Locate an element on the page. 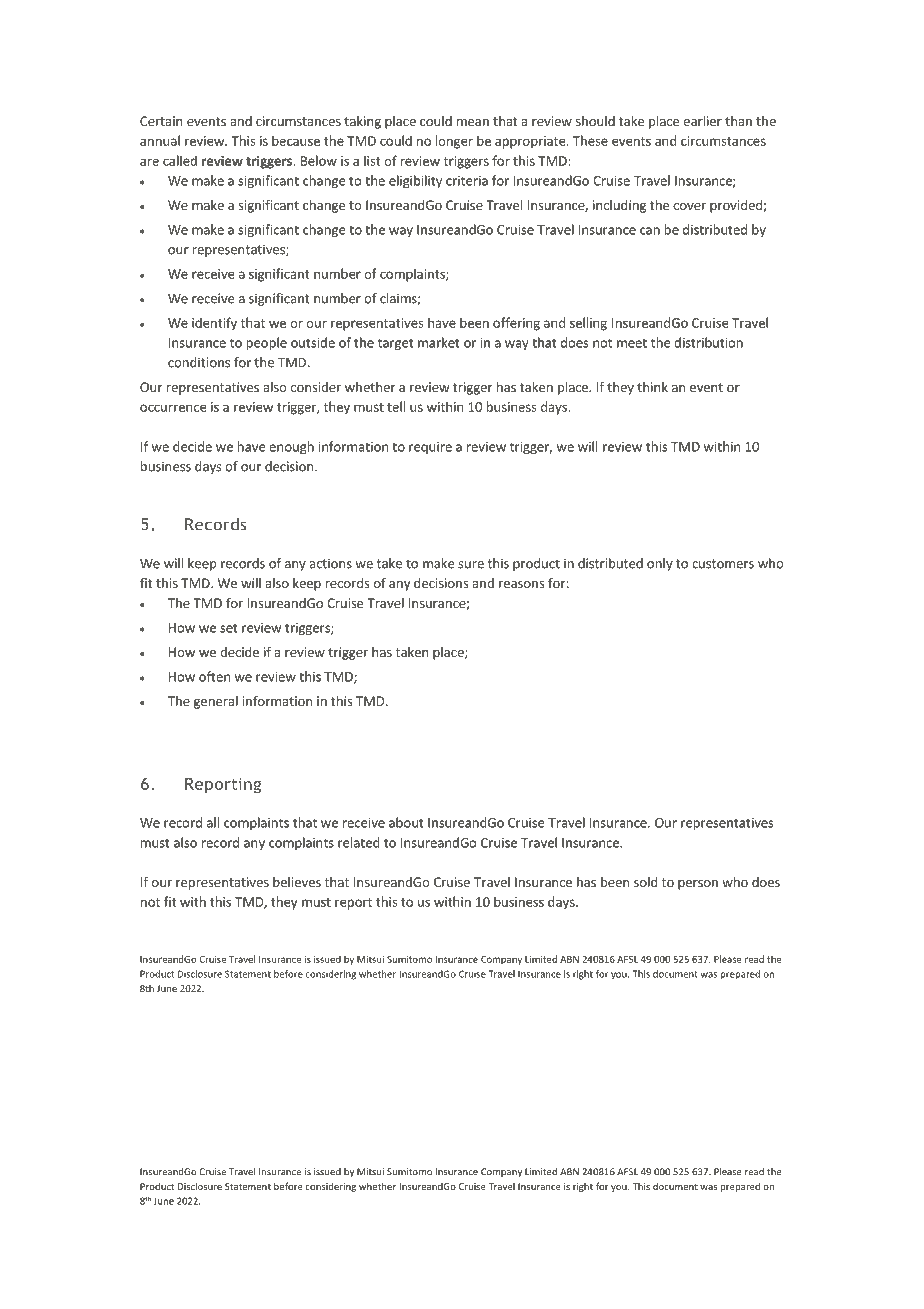 This document has width=924, height=1309. set is located at coordinates (229, 628).
